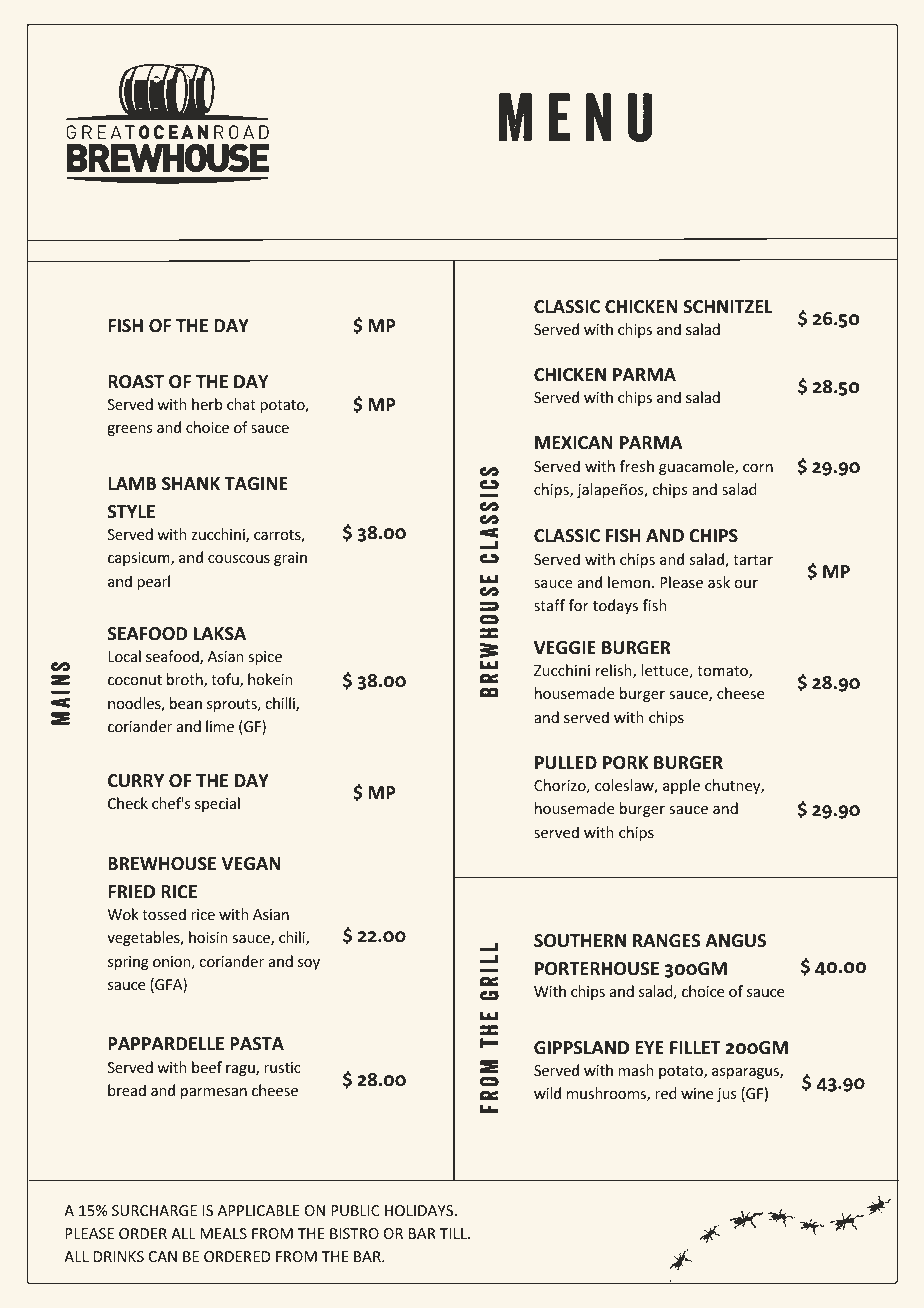 This screenshot has width=924, height=1308. Describe the element at coordinates (728, 306) in the screenshot. I see `SCHNITZEL` at that location.
